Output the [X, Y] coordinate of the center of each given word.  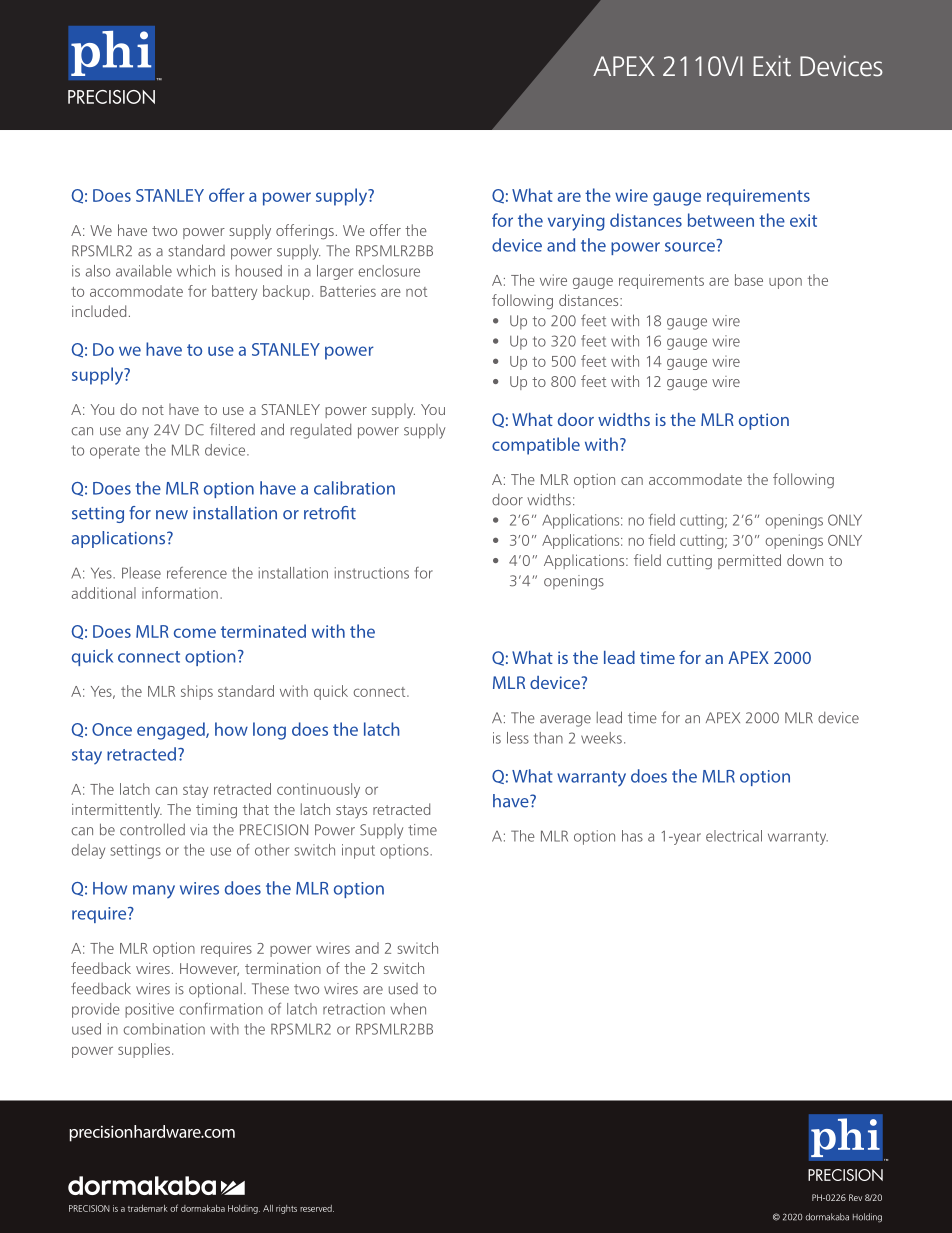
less [518, 738]
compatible [536, 446]
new [172, 515]
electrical [734, 836]
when [408, 1009]
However [209, 969]
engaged [172, 731]
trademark [148, 1208]
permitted [749, 561]
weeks [601, 738]
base [749, 280]
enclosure [389, 271]
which [196, 271]
